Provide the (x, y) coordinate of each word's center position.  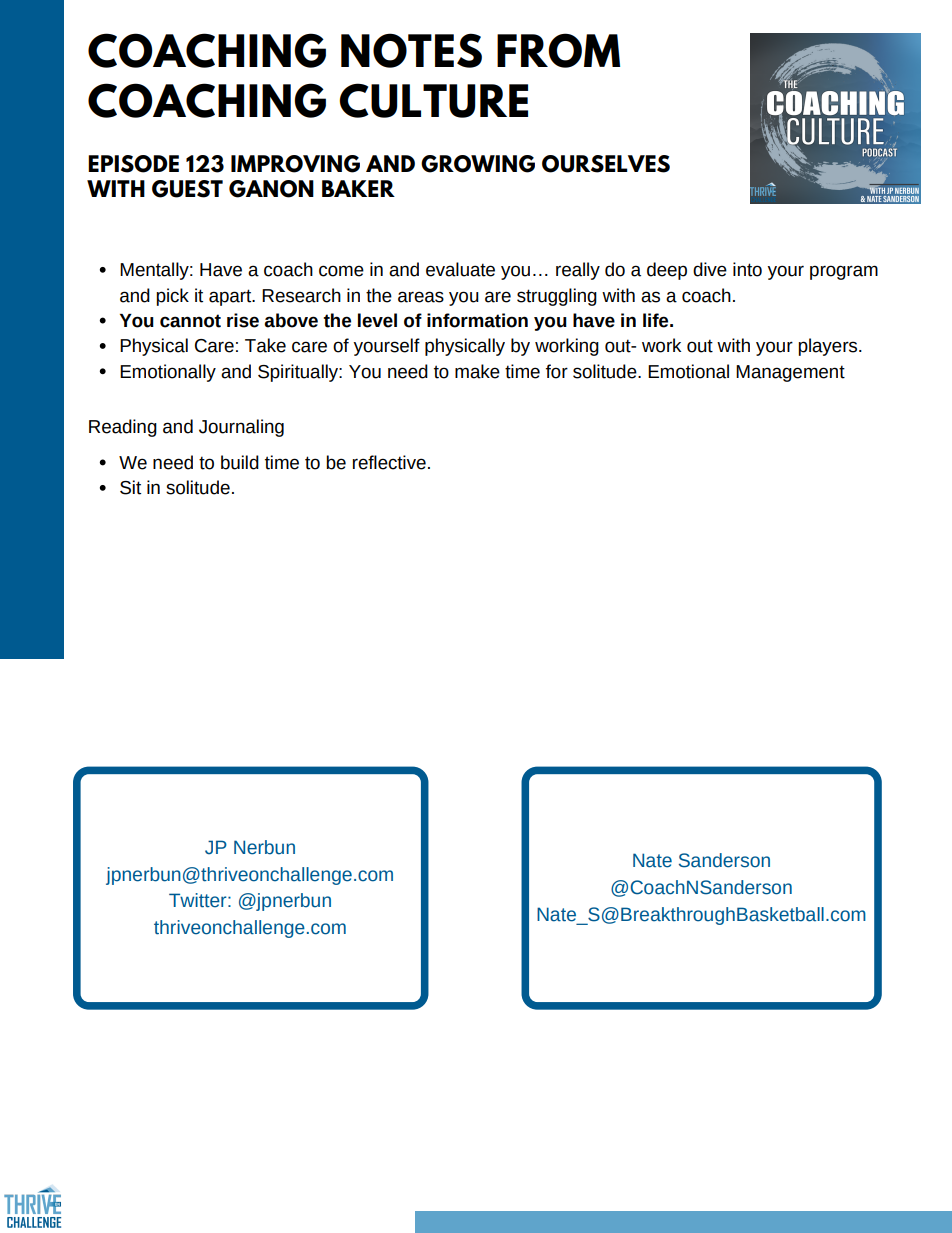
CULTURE (433, 100)
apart (231, 297)
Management (790, 373)
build (240, 462)
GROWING (478, 164)
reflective (389, 462)
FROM (558, 50)
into (747, 269)
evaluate (460, 269)
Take (265, 345)
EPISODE (133, 164)
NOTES (411, 50)
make (477, 371)
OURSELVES (606, 164)
